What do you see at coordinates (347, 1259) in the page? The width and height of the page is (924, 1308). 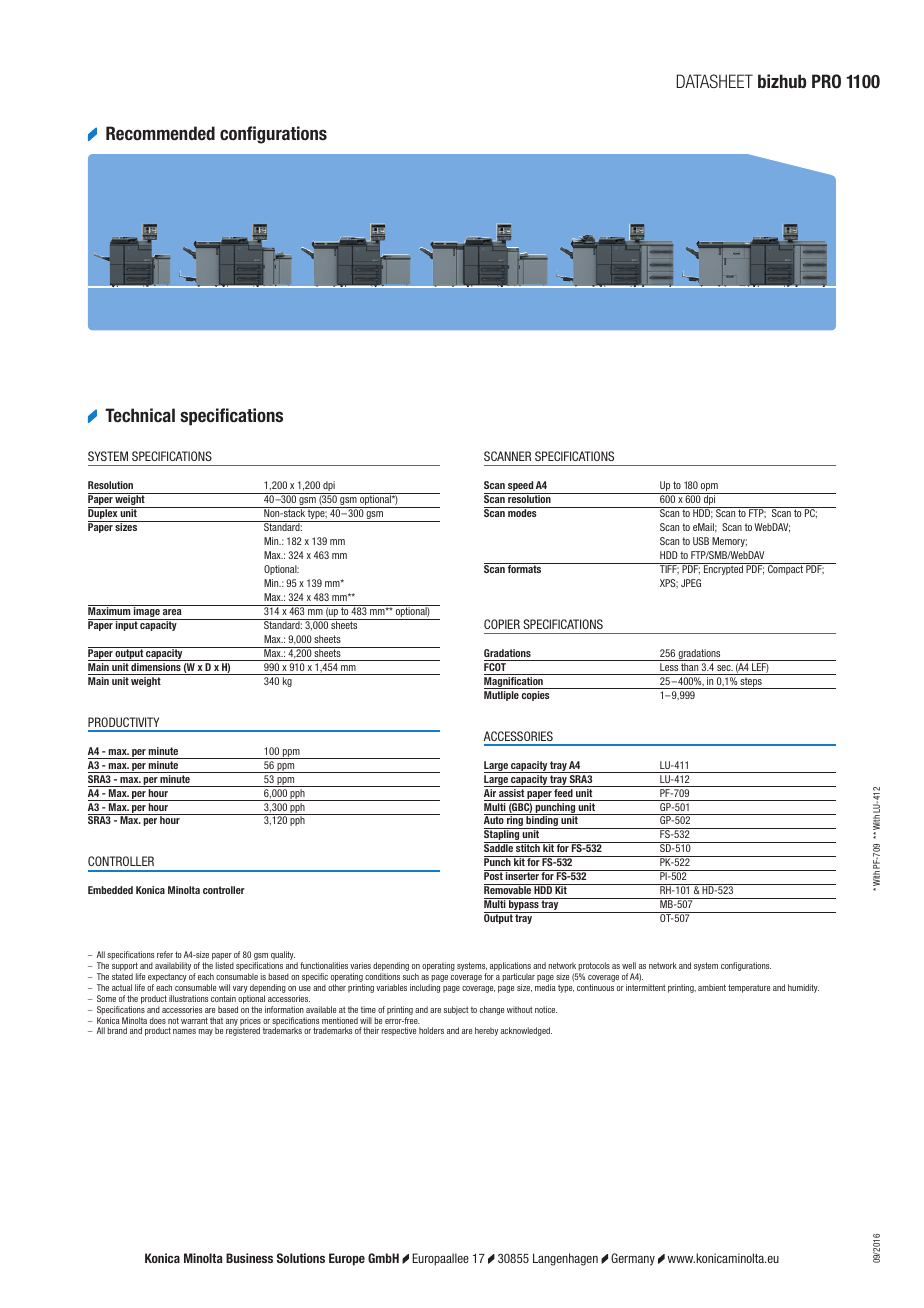 I see `Europe` at bounding box center [347, 1259].
